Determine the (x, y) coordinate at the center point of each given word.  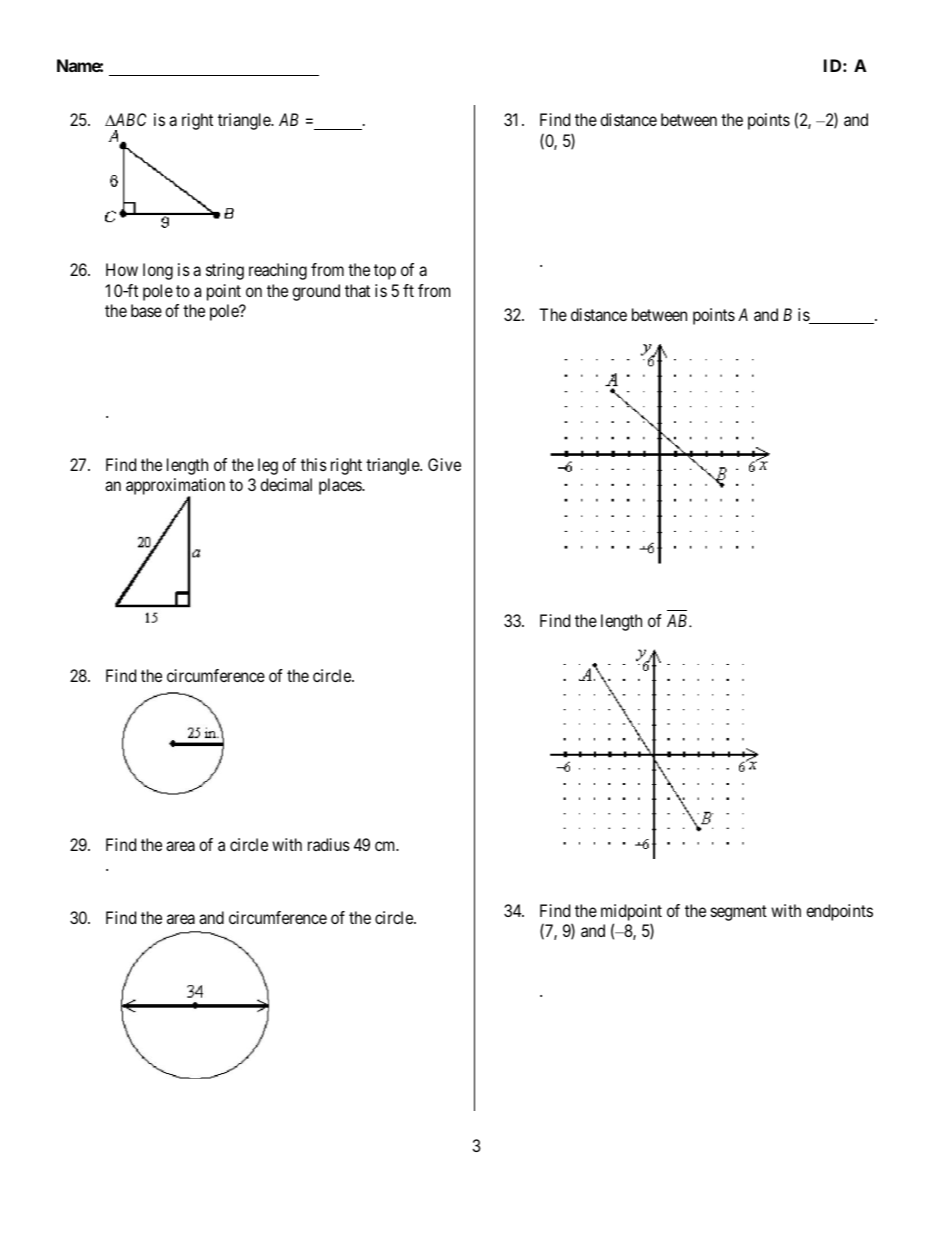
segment (739, 913)
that (357, 290)
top (385, 272)
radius (329, 844)
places (341, 486)
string (225, 271)
